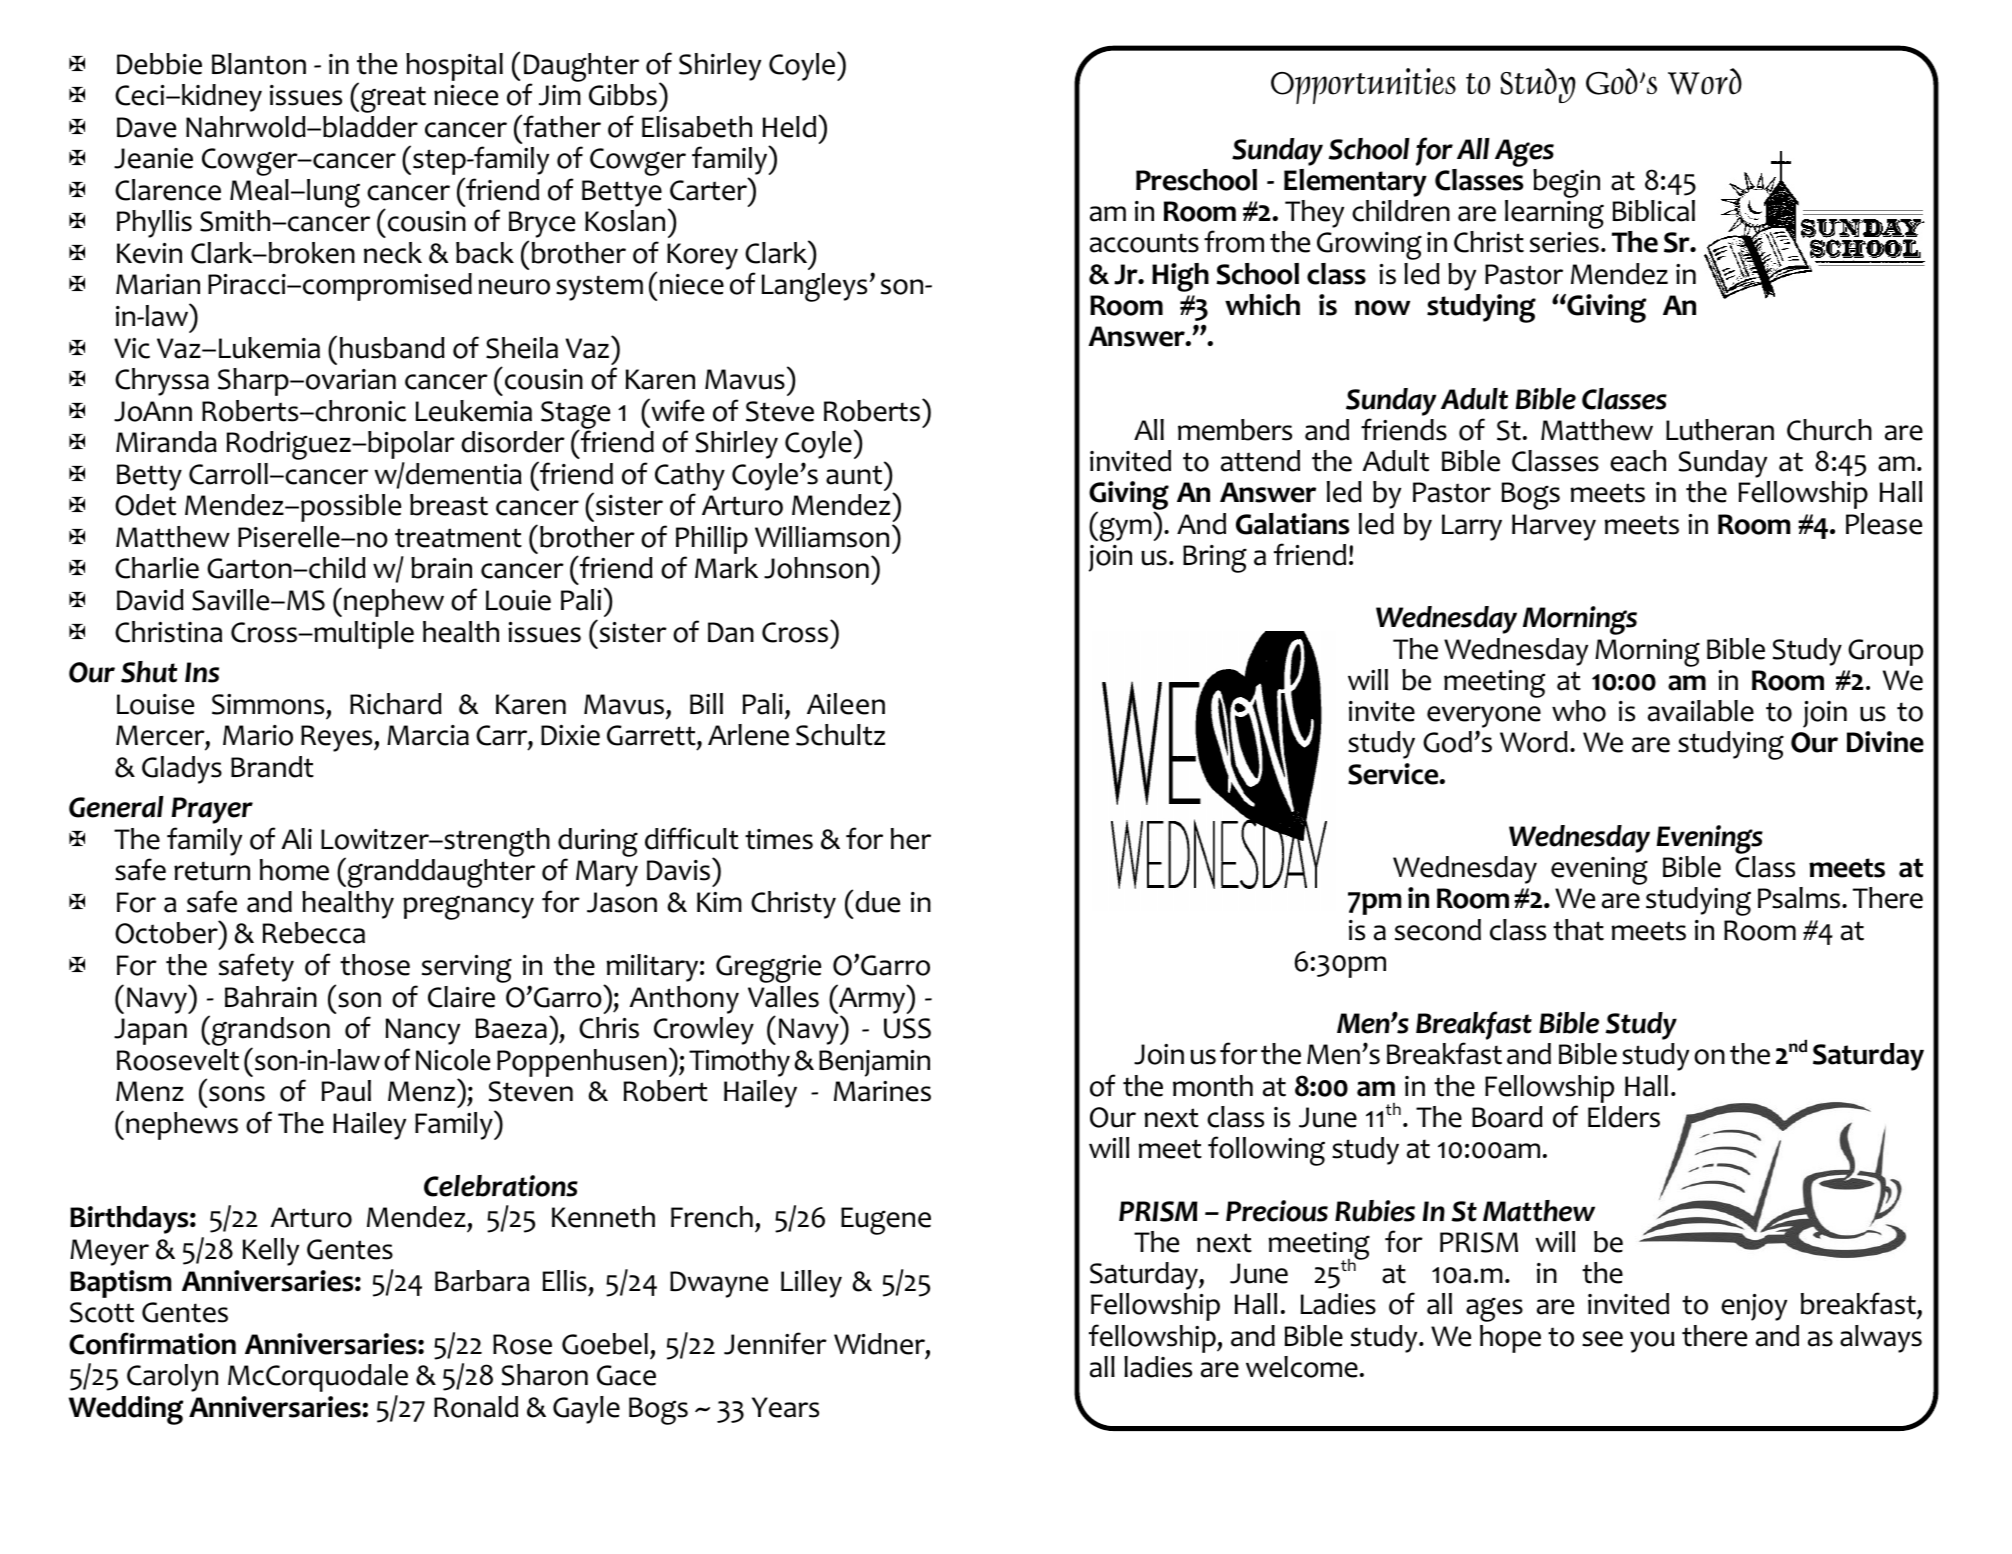 This screenshot has height=1554, width=2012. Describe the element at coordinates (271, 1033) in the screenshot. I see `grandson` at that location.
